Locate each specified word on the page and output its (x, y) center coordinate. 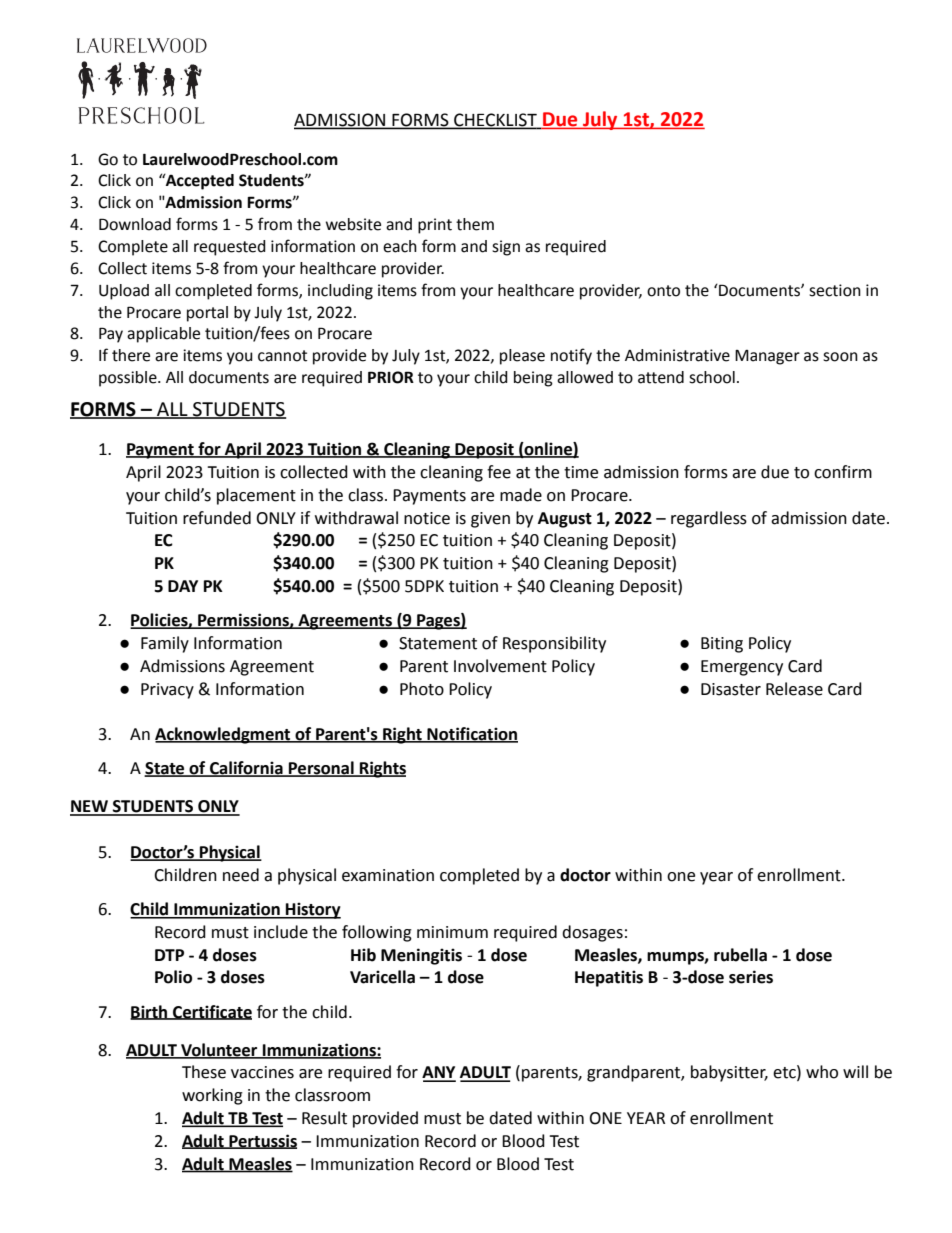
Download (135, 224)
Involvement (500, 666)
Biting (722, 645)
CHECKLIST (495, 121)
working (212, 1096)
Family (165, 644)
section (835, 290)
